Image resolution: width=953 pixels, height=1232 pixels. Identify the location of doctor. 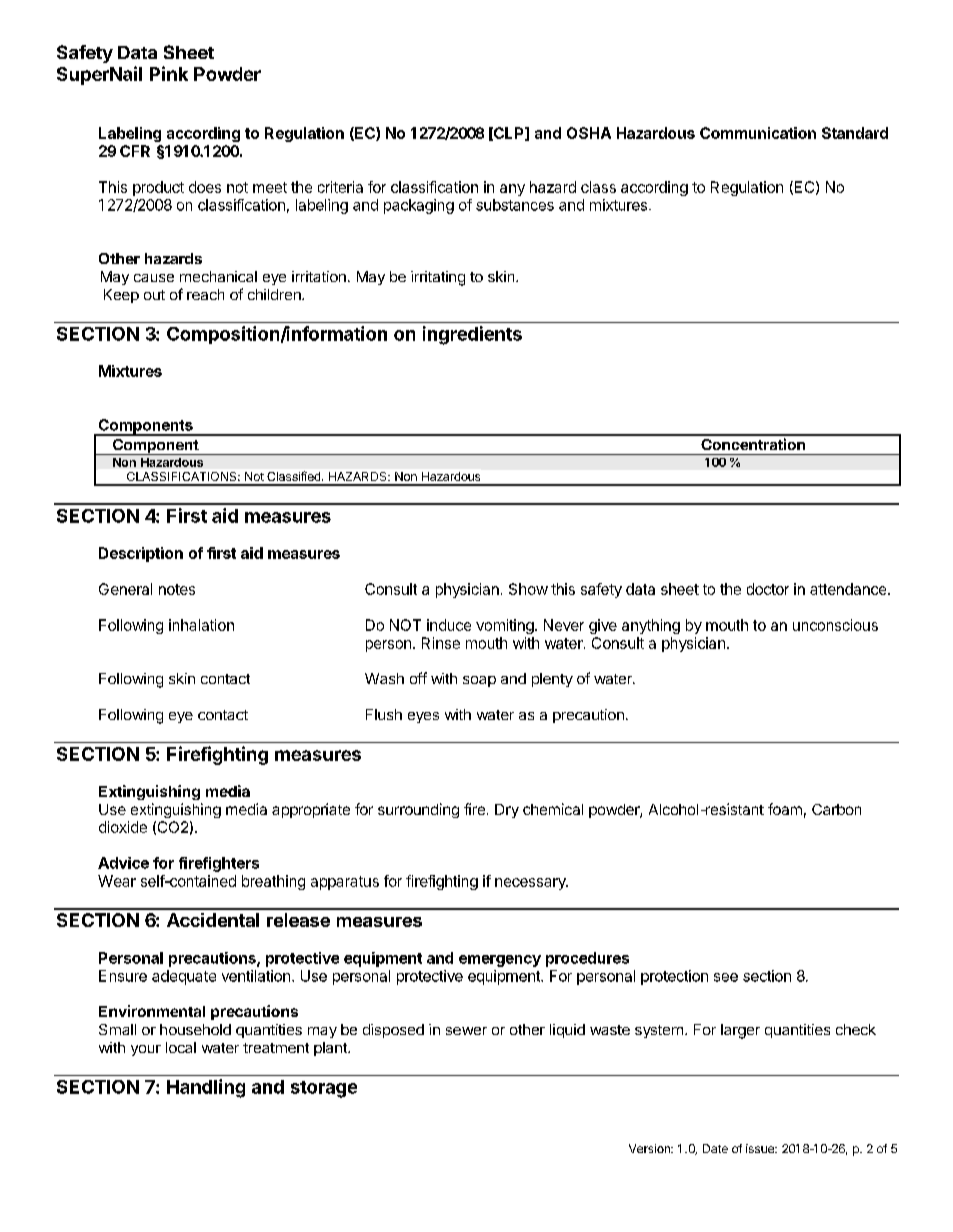
(768, 589).
